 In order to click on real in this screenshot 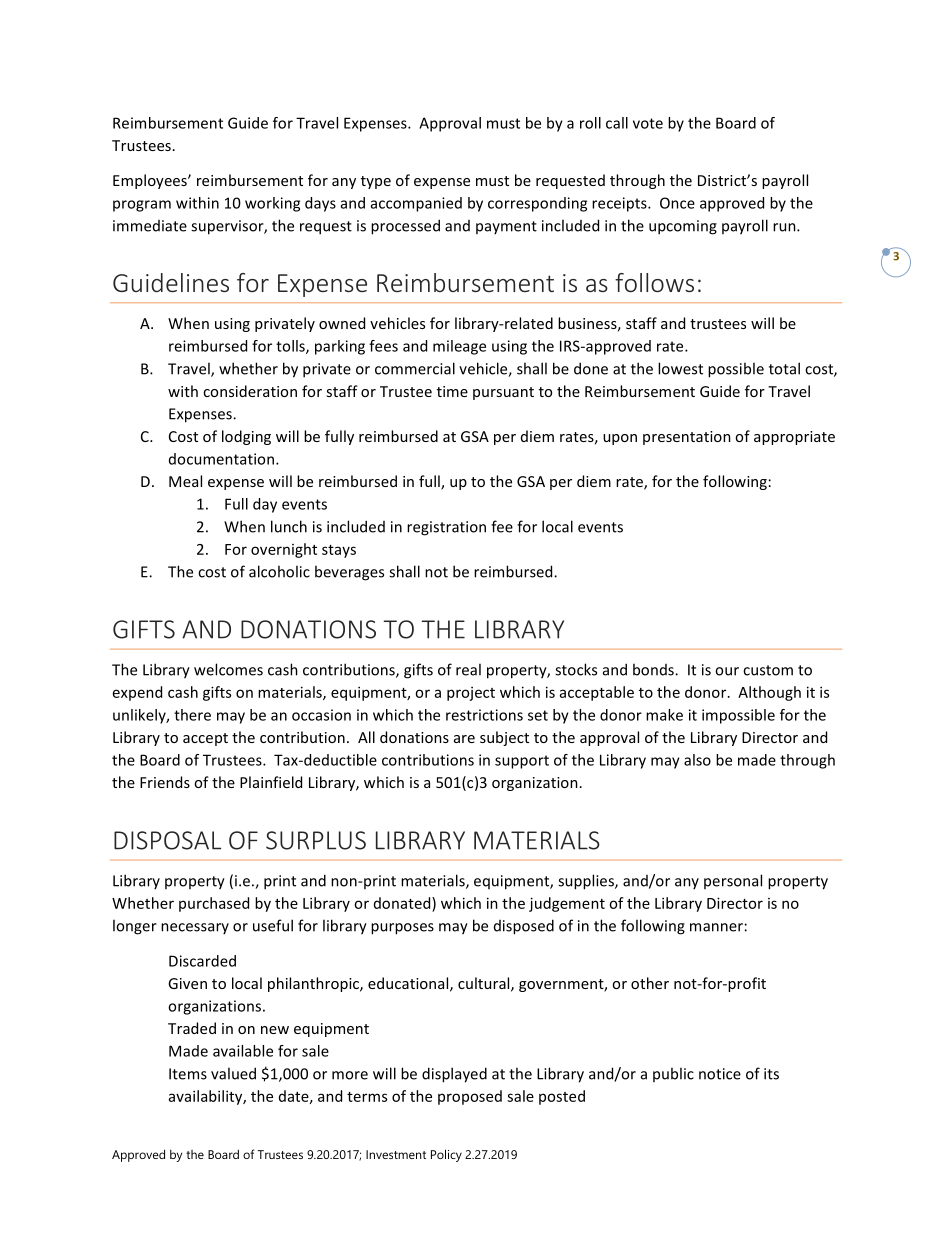, I will do `click(468, 669)`.
